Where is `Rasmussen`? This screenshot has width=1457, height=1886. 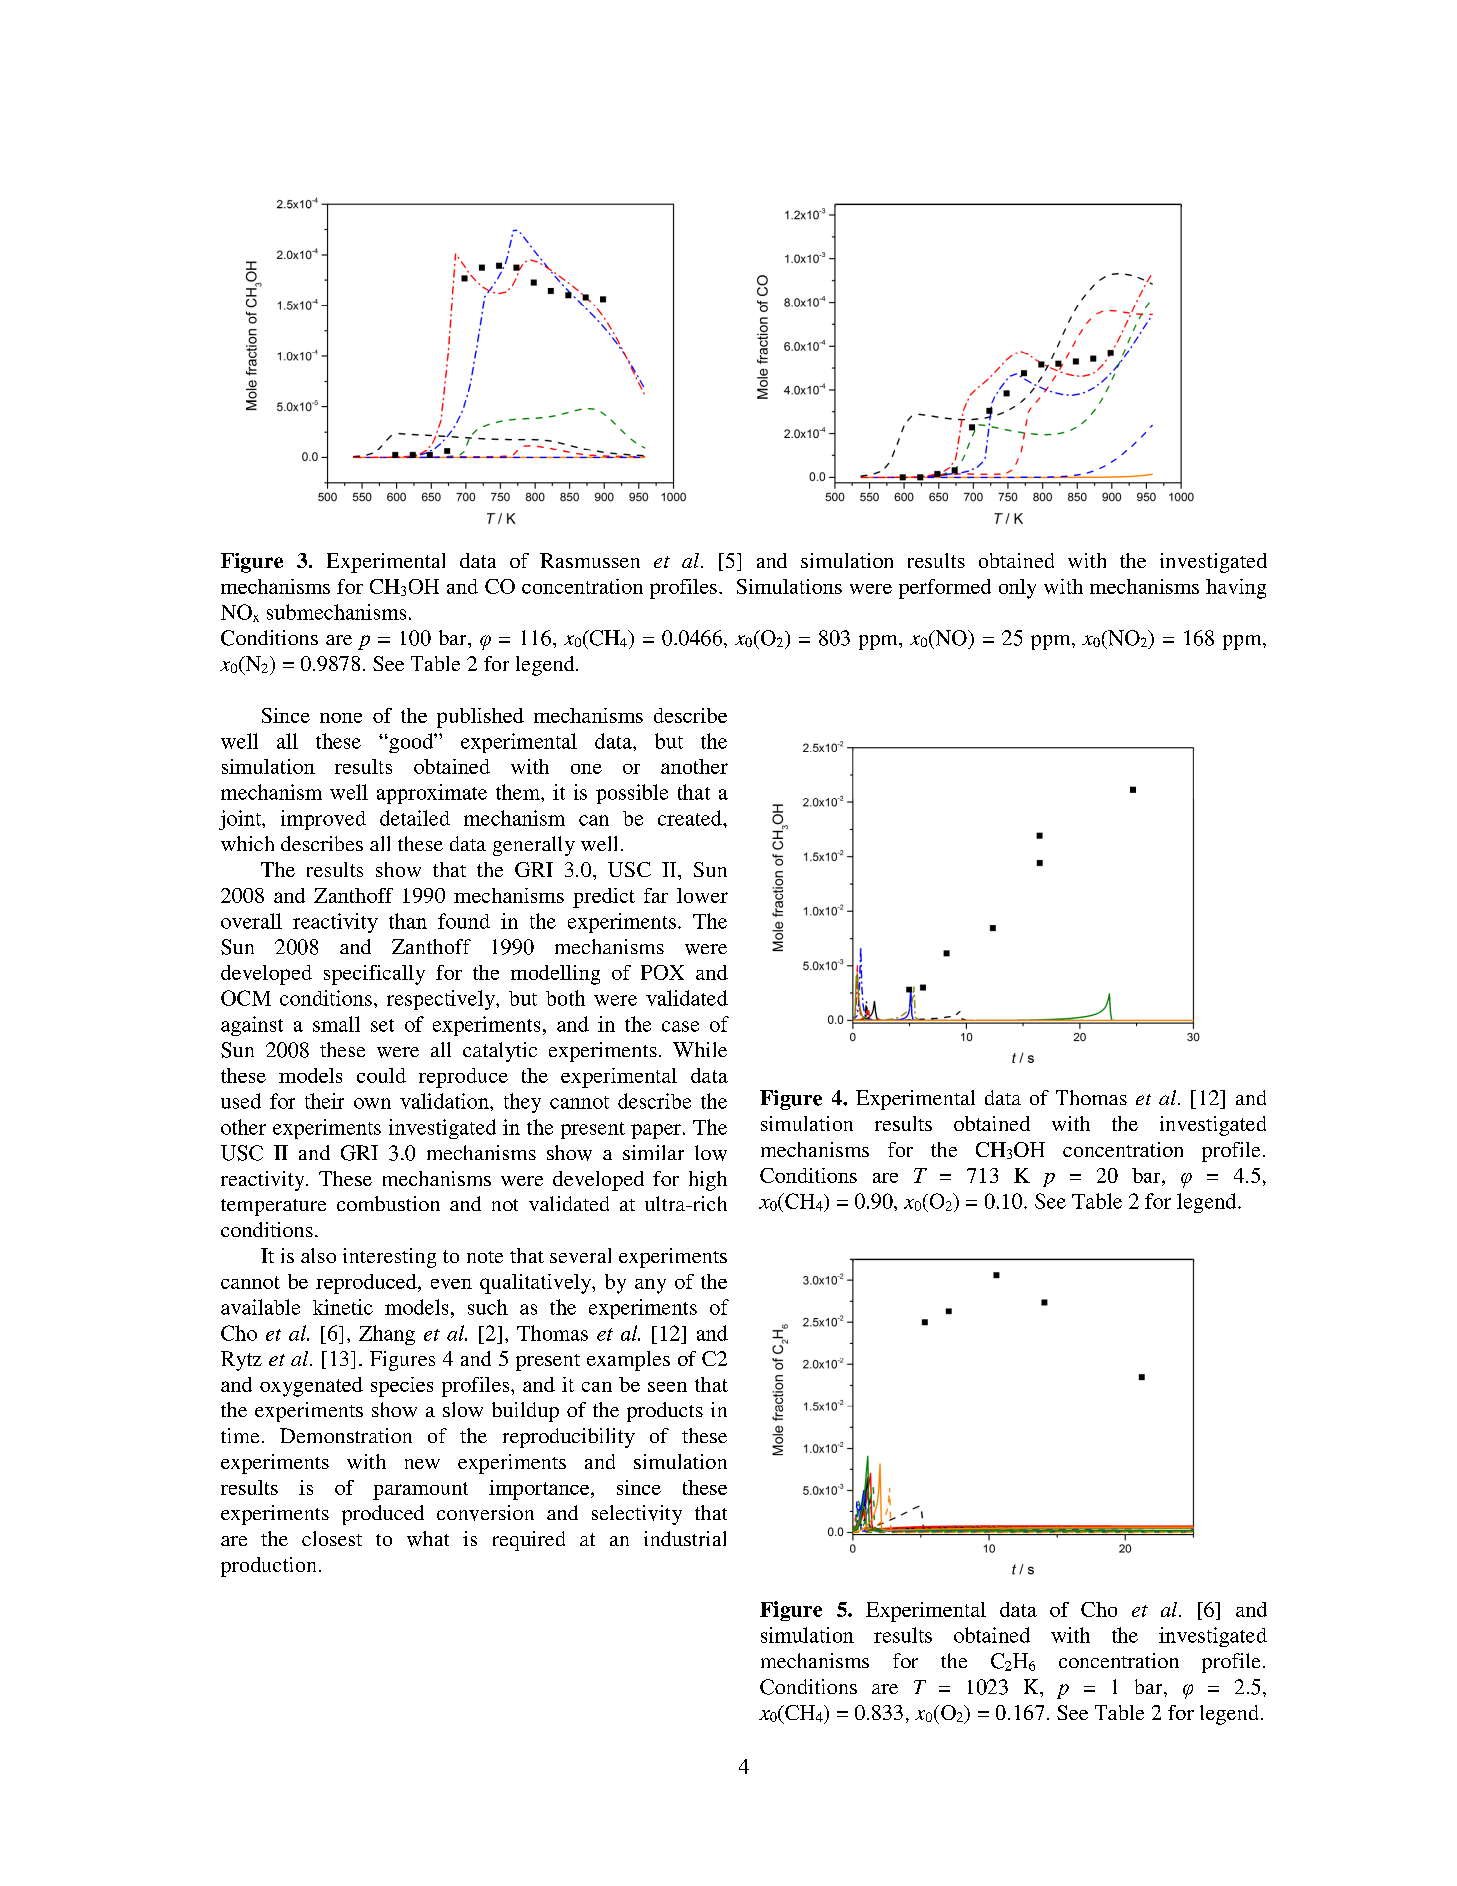 Rasmussen is located at coordinates (590, 560).
